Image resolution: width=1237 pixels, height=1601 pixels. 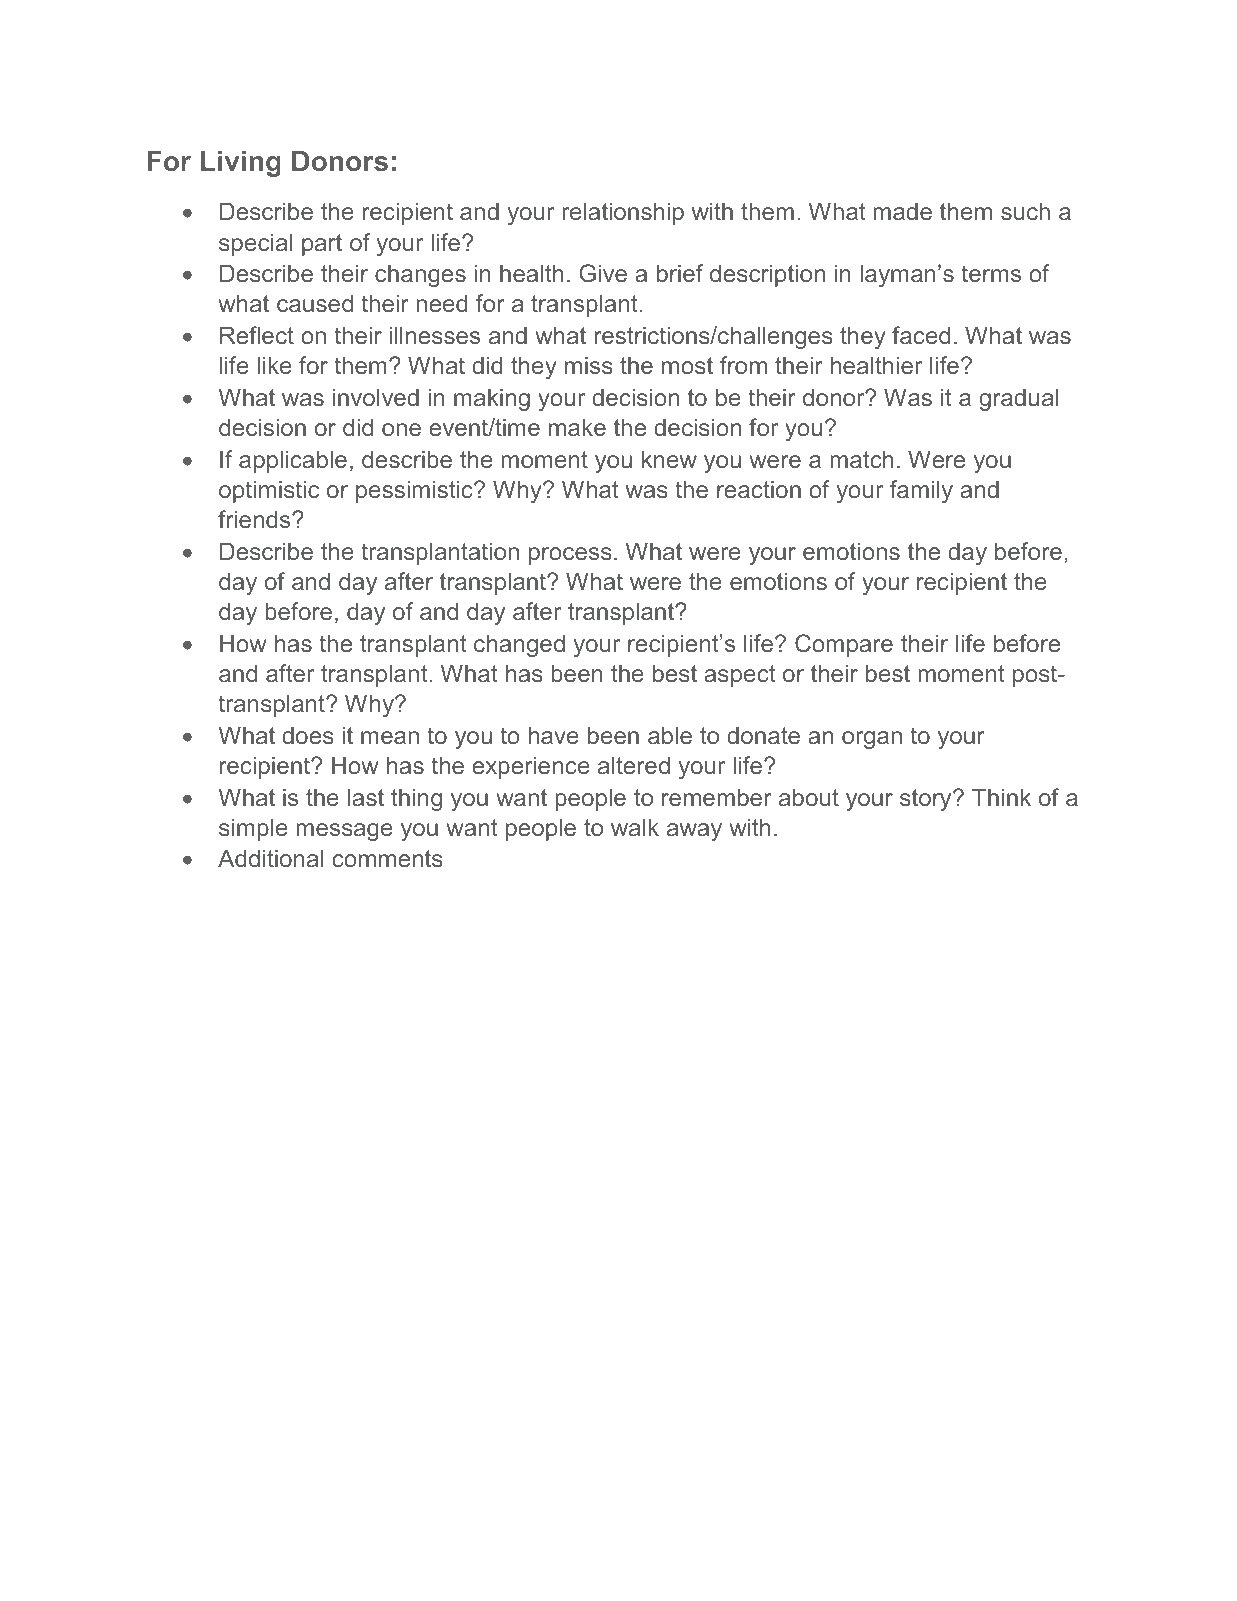 What do you see at coordinates (344, 832) in the document?
I see `message` at bounding box center [344, 832].
